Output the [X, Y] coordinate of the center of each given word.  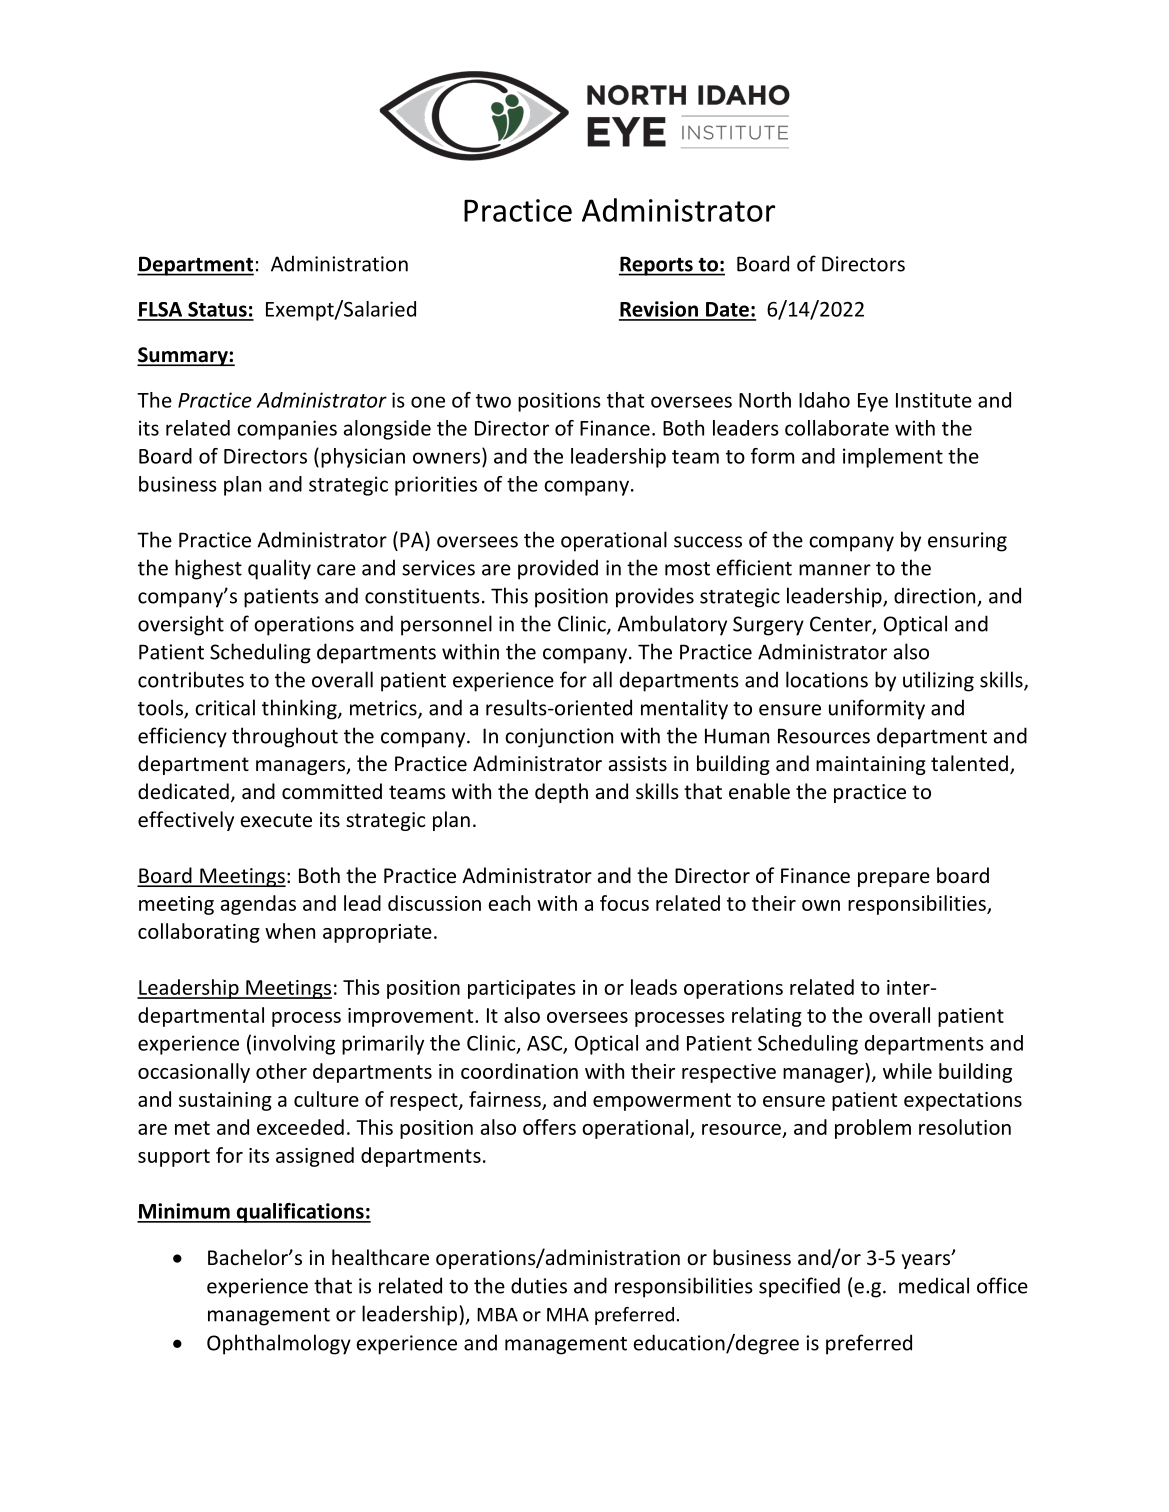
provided [558, 569]
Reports [657, 266]
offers [549, 1127]
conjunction [559, 738]
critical [225, 707]
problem [873, 1129]
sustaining [225, 1101]
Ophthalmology [279, 1344]
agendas [258, 905]
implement [893, 458]
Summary [183, 356]
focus [624, 903]
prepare [894, 879]
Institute [934, 400]
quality [279, 569]
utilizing [938, 681]
